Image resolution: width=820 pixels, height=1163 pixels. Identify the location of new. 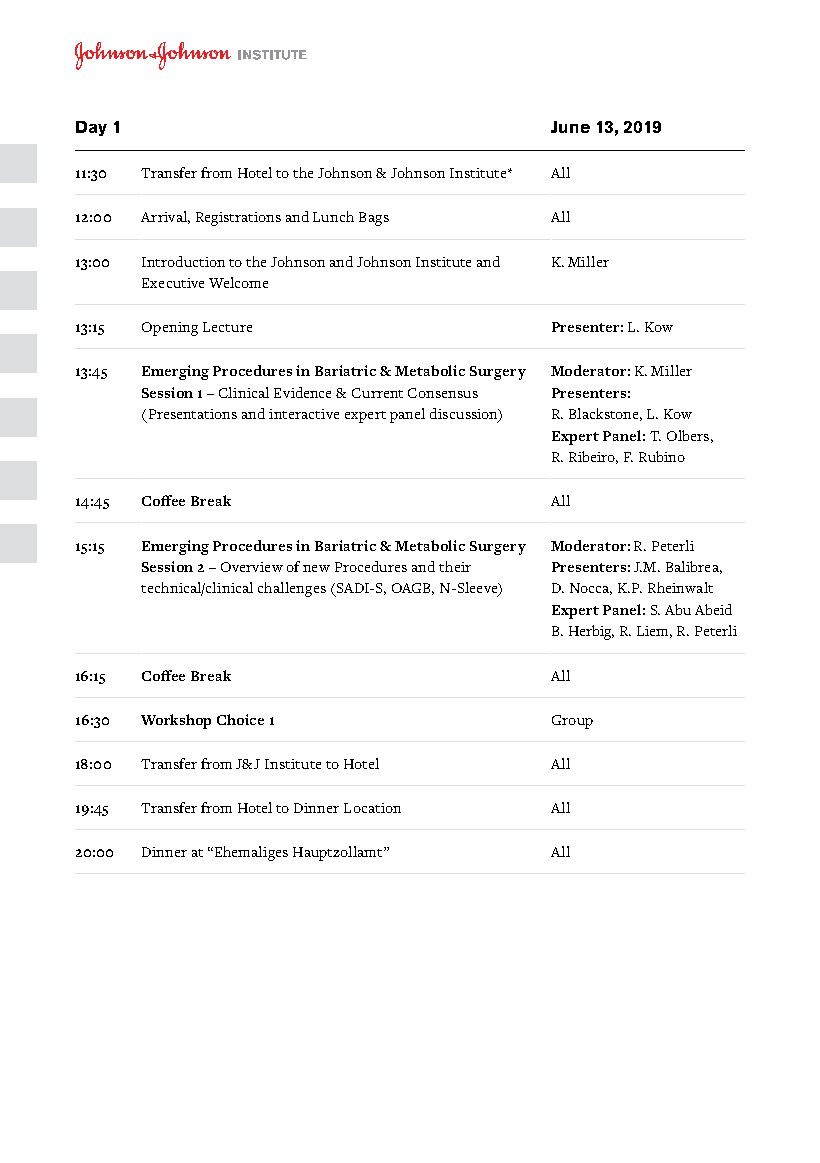
(316, 568).
